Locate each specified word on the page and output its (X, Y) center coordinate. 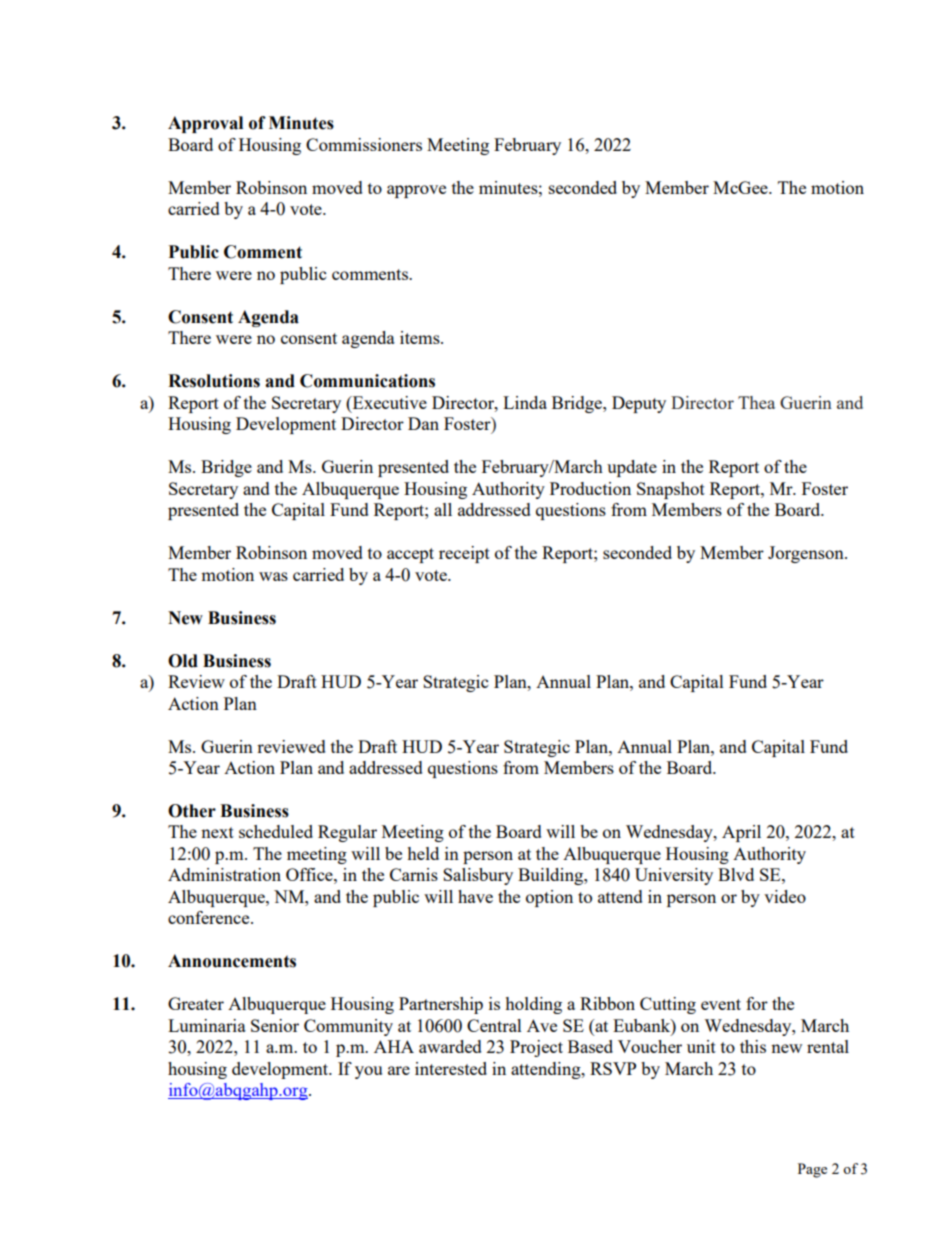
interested (451, 1068)
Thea (756, 402)
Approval (205, 124)
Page (812, 1170)
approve (416, 191)
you (368, 1072)
